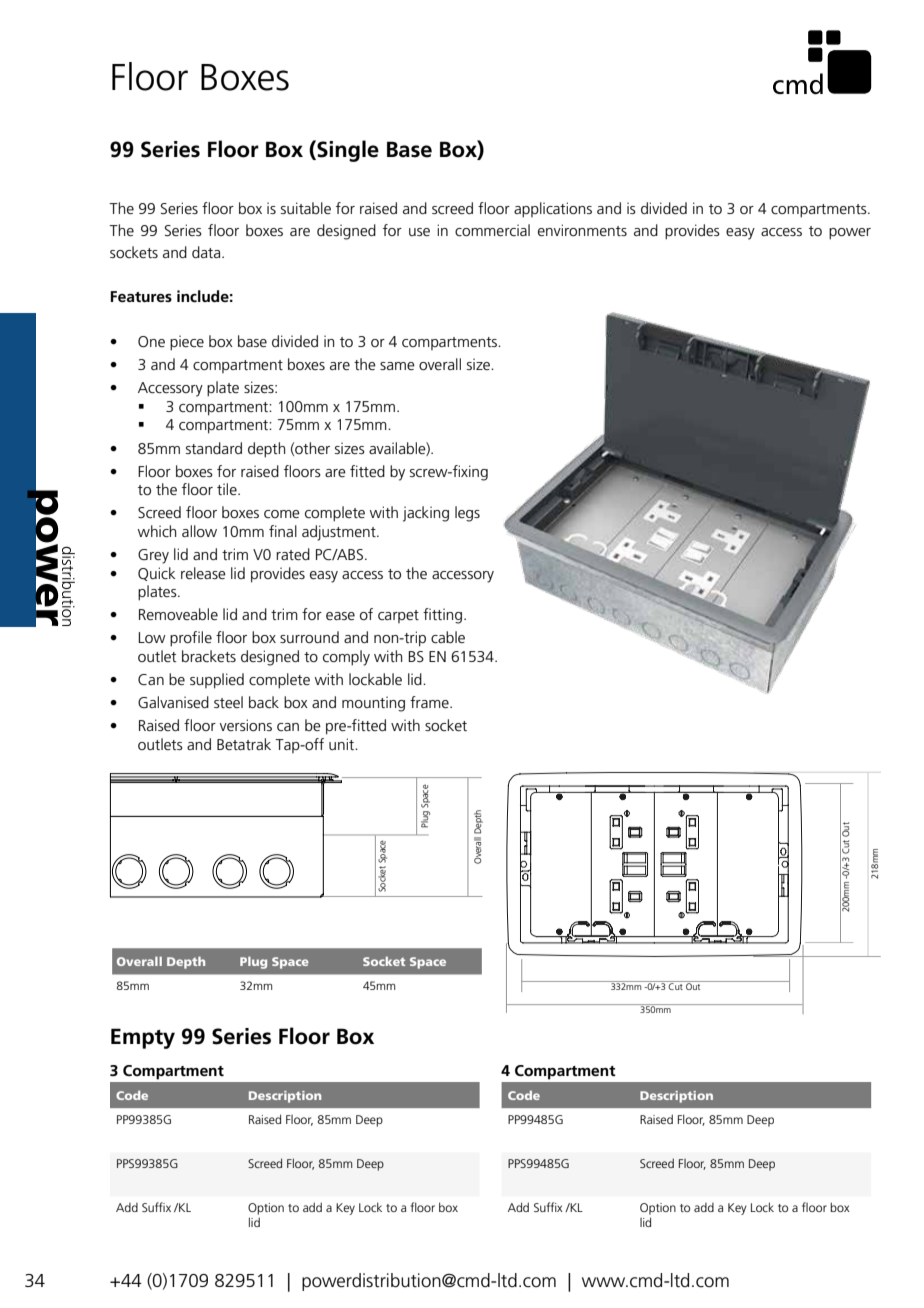 Image resolution: width=924 pixels, height=1308 pixels. I want to click on legs, so click(467, 514).
